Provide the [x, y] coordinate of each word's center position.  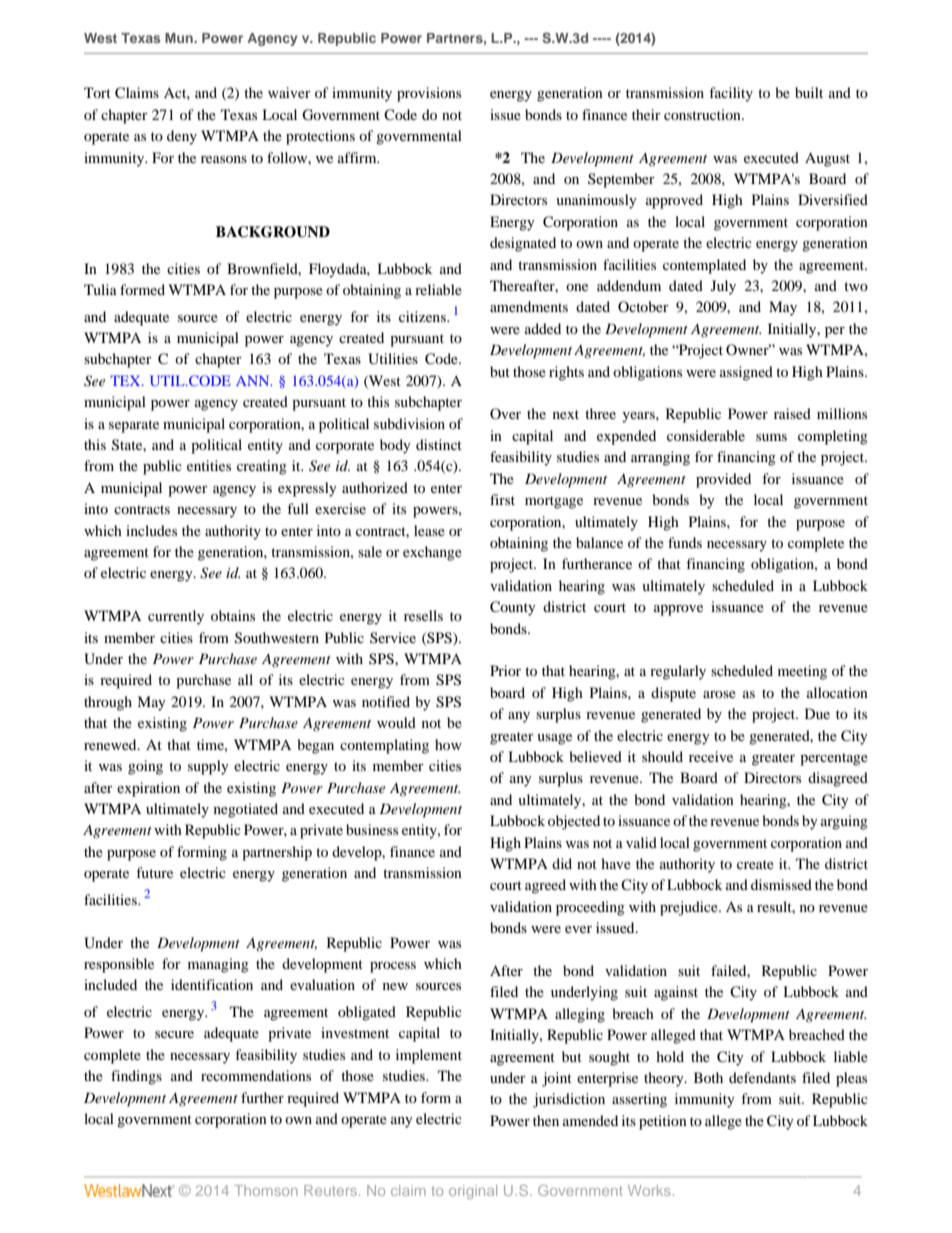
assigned [746, 373]
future [154, 872]
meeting [802, 672]
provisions [429, 94]
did [562, 863]
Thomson [266, 1190]
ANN [254, 380]
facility [731, 94]
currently [176, 617]
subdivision [409, 423]
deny [182, 137]
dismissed [781, 884]
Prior [505, 670]
